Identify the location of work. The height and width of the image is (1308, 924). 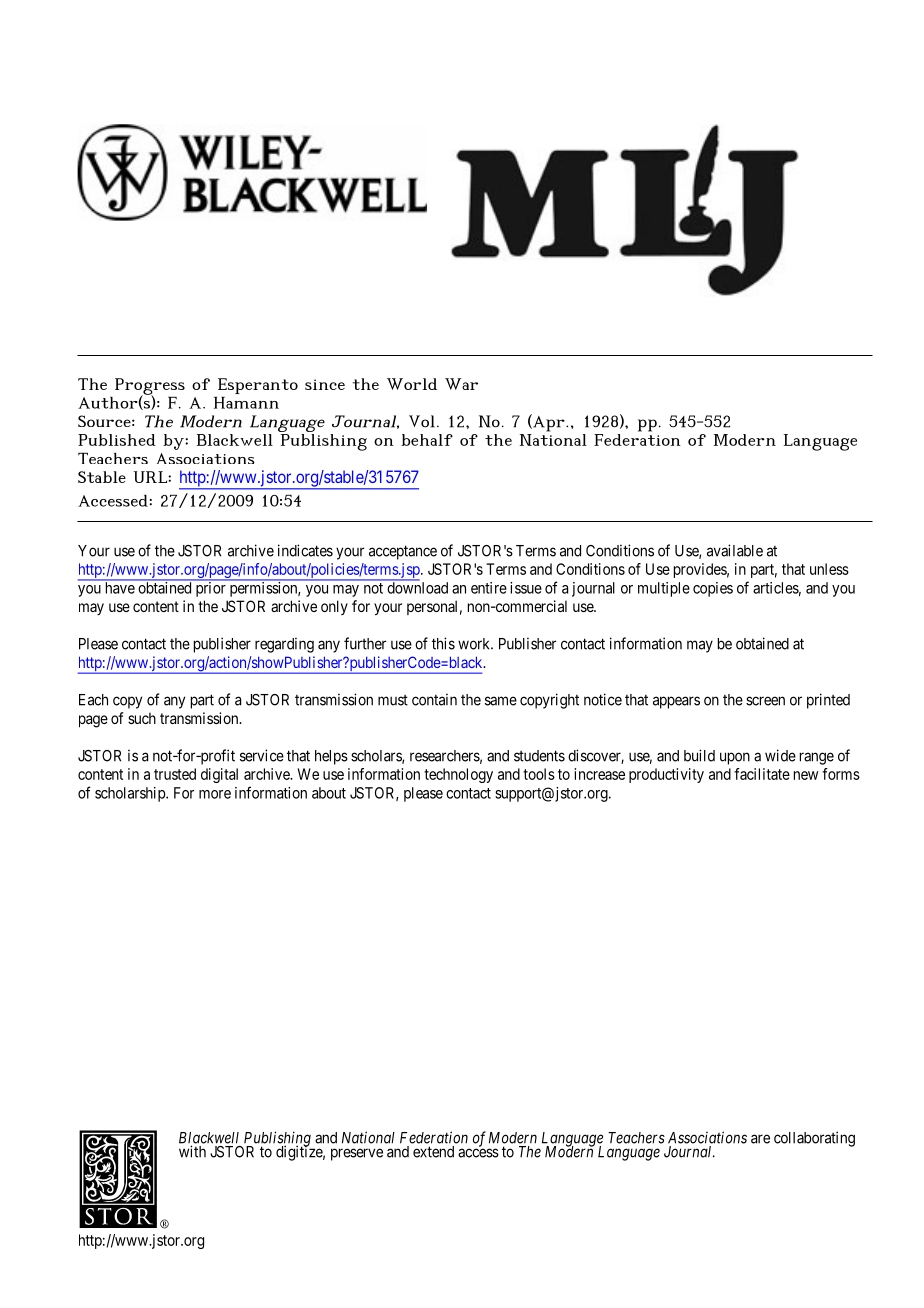
(475, 644).
